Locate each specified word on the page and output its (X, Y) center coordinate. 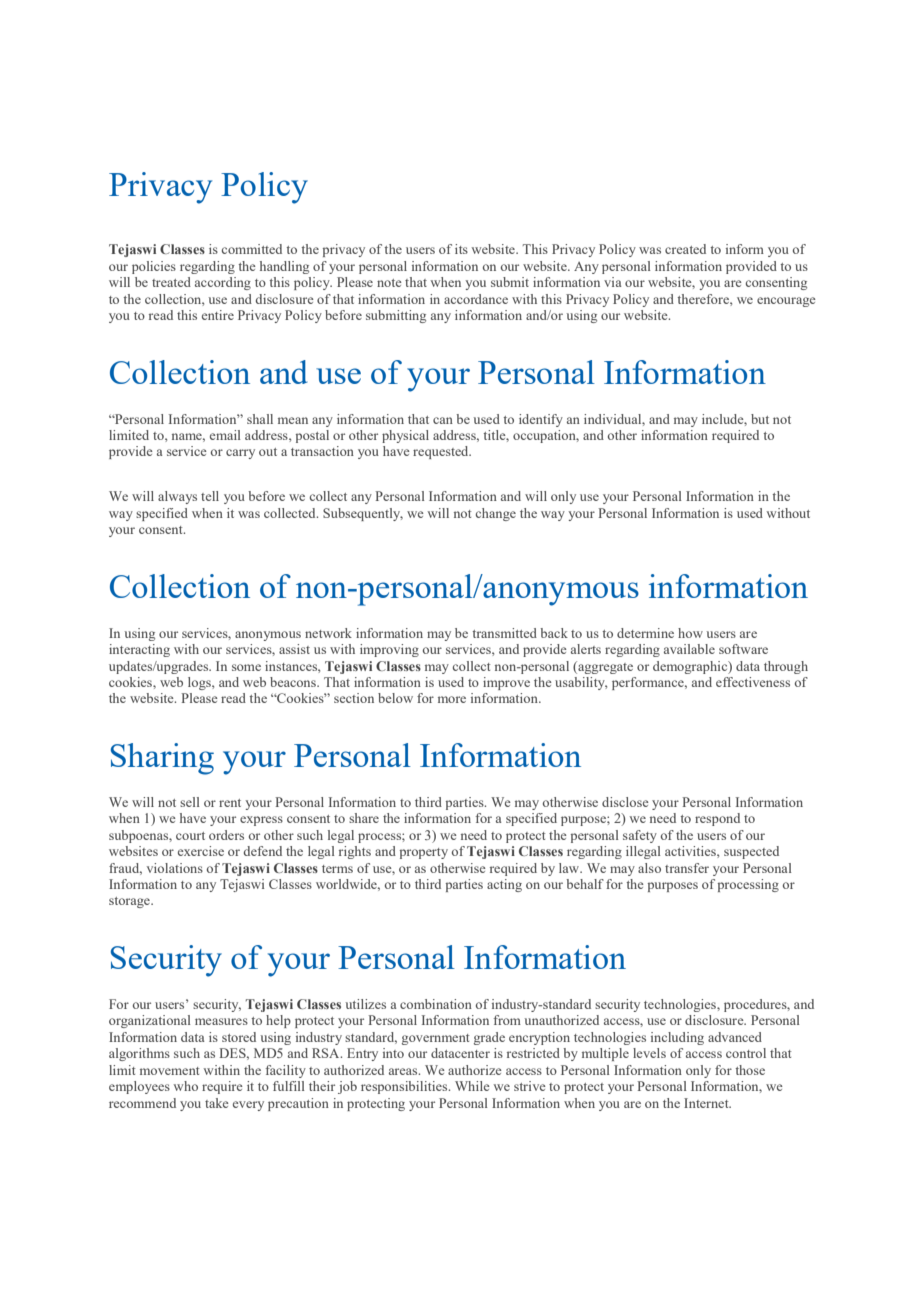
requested (442, 452)
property (424, 853)
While (472, 1086)
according (223, 283)
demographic (691, 667)
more (452, 699)
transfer (687, 868)
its (461, 249)
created (685, 249)
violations (175, 868)
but (760, 419)
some (246, 667)
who (186, 1086)
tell (210, 496)
